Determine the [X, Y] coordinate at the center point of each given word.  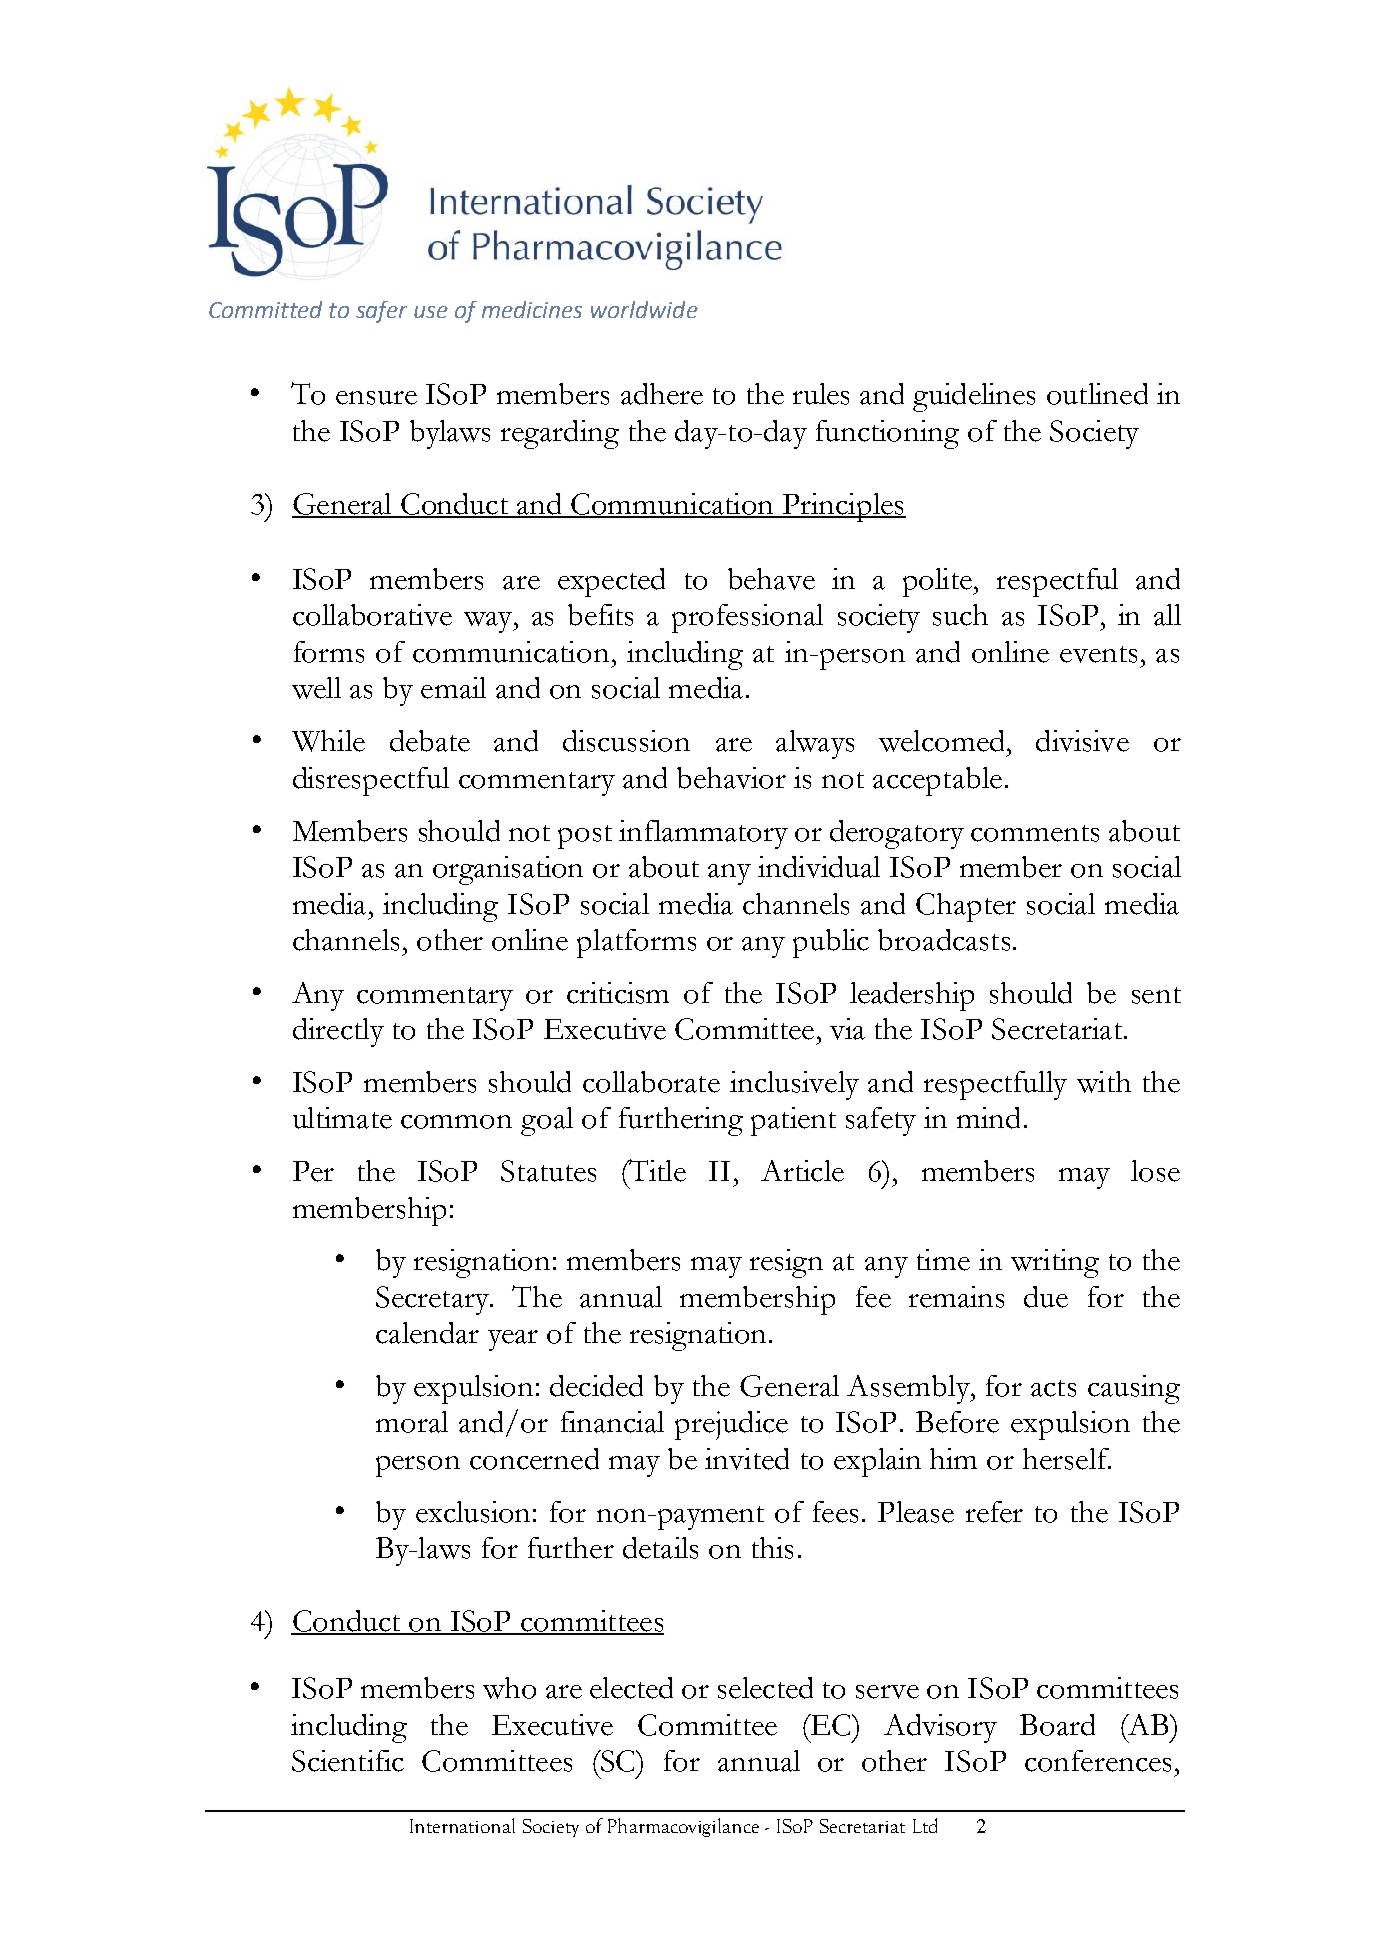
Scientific [348, 1761]
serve [887, 1692]
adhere [662, 394]
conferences [1098, 1761]
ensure [376, 398]
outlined [1097, 394]
